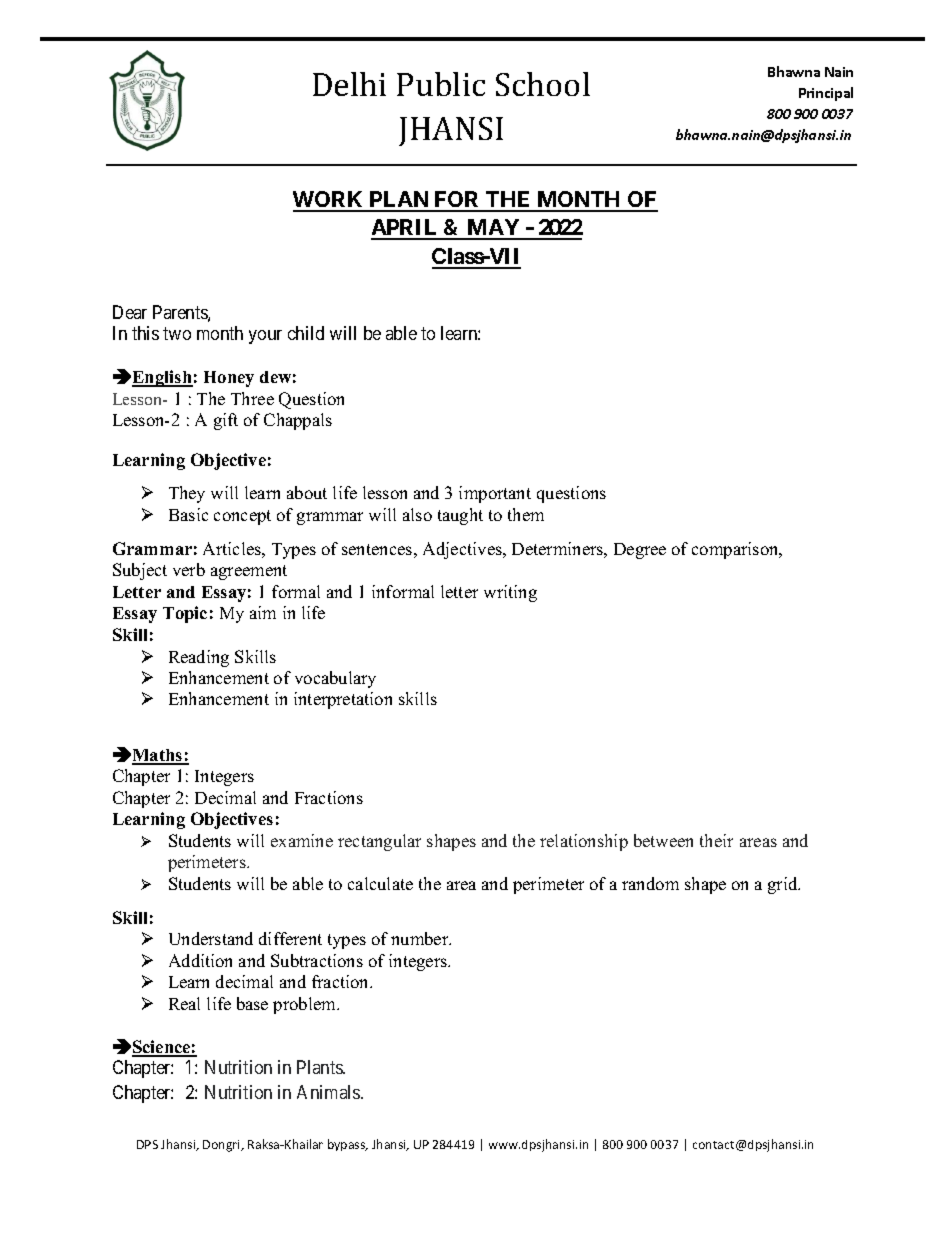  What do you see at coordinates (640, 551) in the screenshot?
I see `Degree` at bounding box center [640, 551].
